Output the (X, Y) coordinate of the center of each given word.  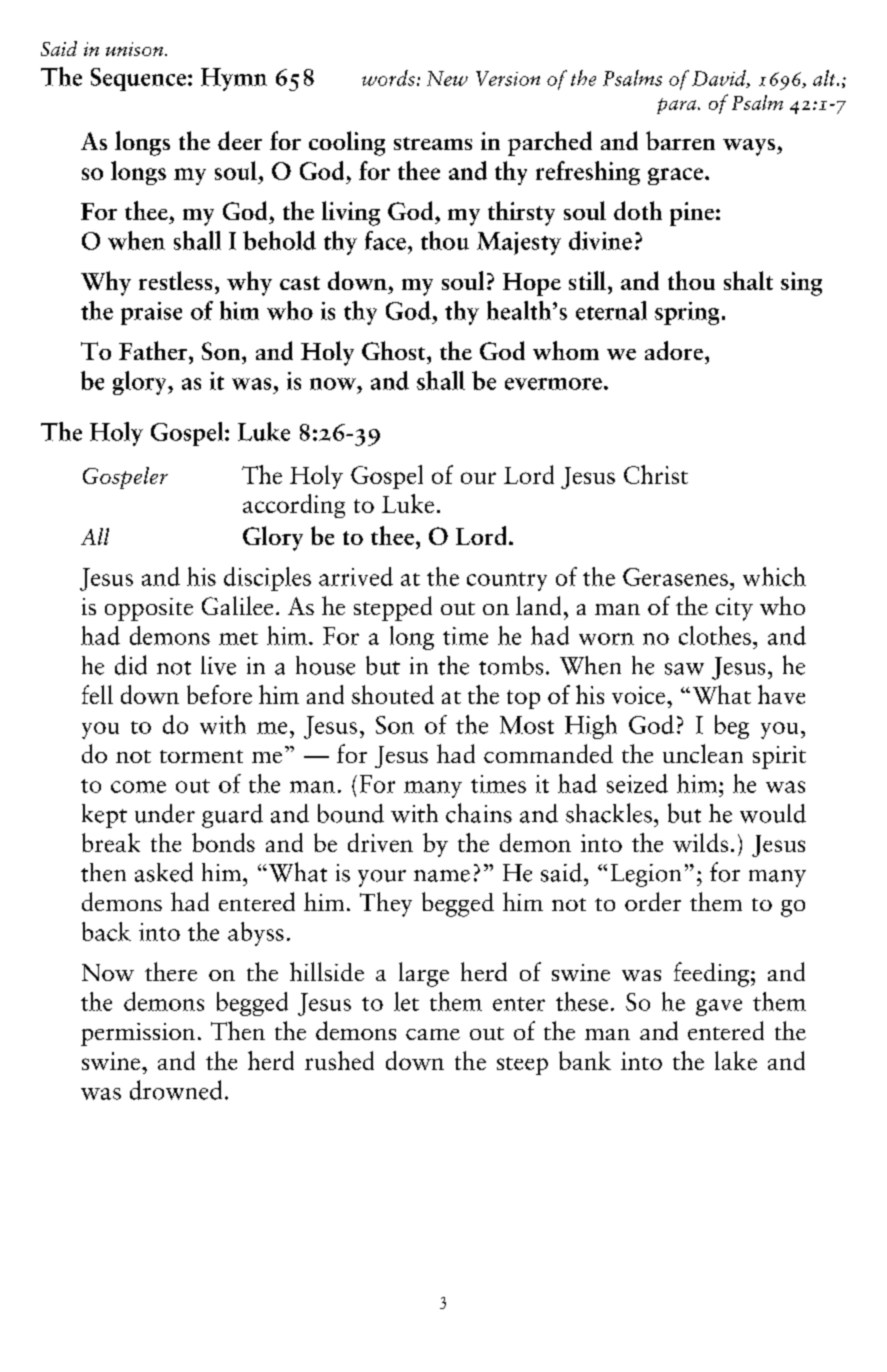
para (676, 106)
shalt (748, 280)
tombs (511, 665)
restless (175, 280)
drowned (176, 1090)
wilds (700, 842)
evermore (553, 384)
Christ (656, 474)
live (218, 665)
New (447, 78)
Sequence (140, 79)
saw (684, 669)
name (442, 876)
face (385, 240)
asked (164, 872)
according (294, 506)
